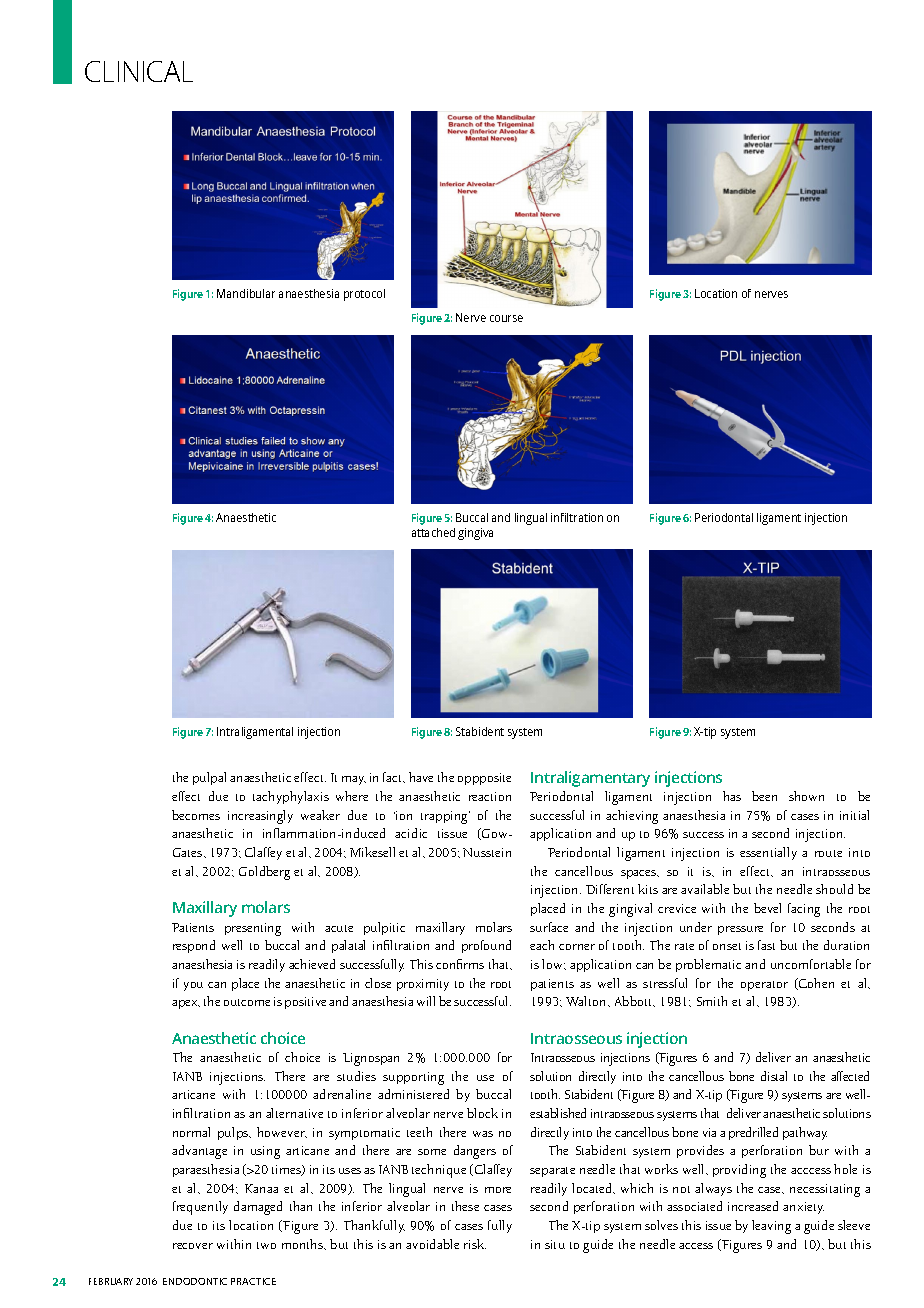 The image size is (924, 1308). I want to click on leaving, so click(771, 1227).
